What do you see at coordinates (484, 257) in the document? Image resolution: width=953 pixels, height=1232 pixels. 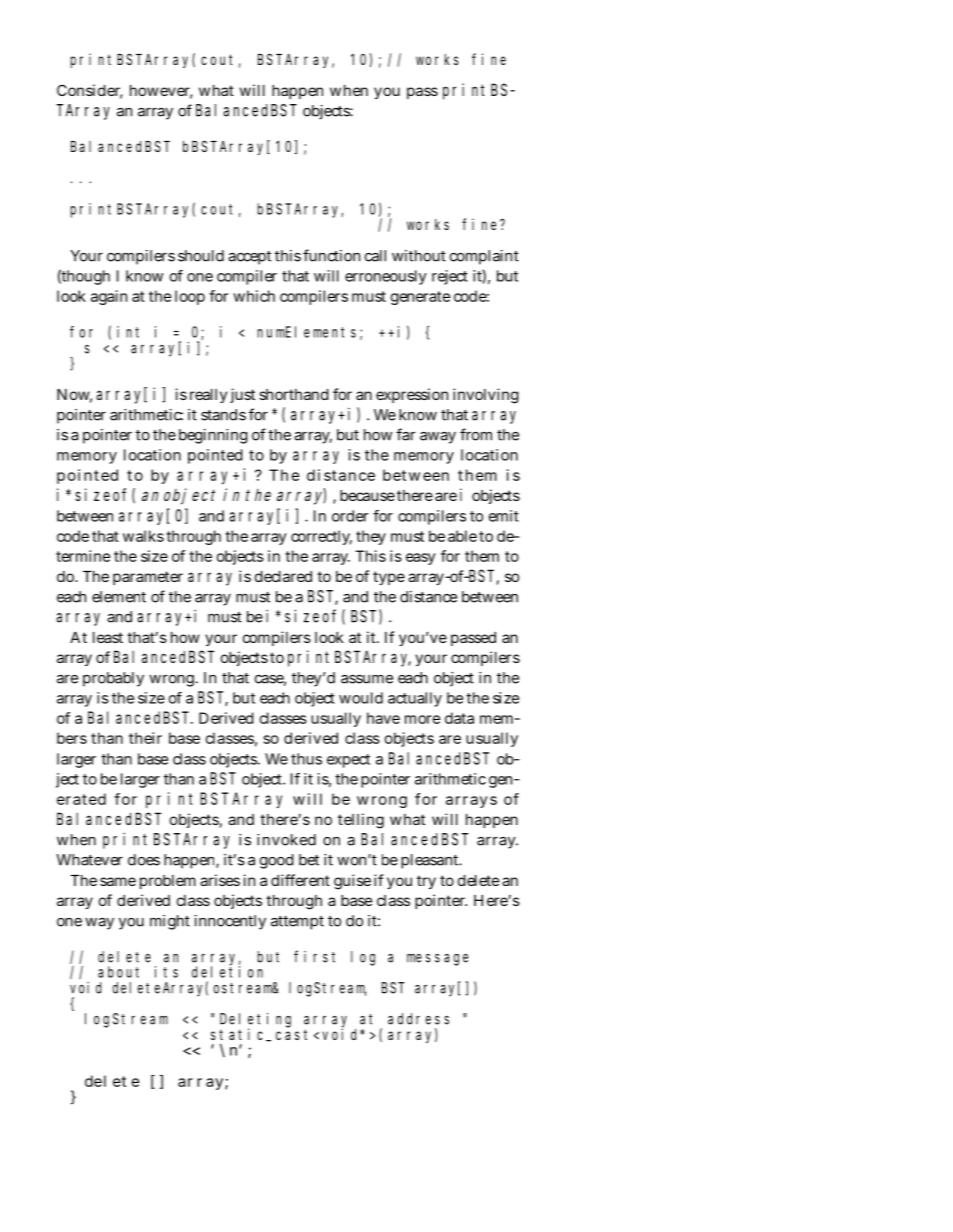 I see `complaint` at bounding box center [484, 257].
